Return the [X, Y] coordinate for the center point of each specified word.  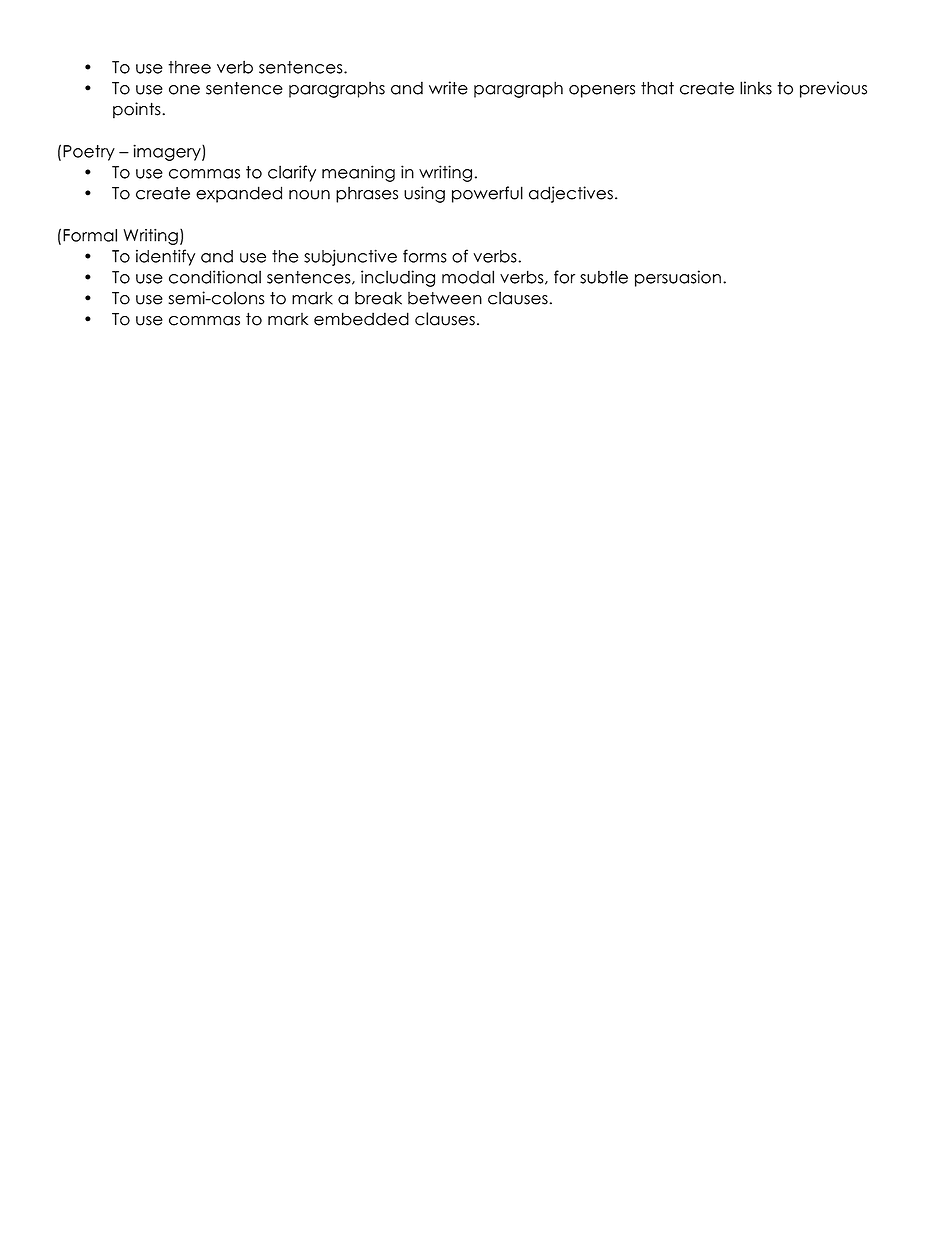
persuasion [678, 278]
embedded [361, 319]
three [189, 67]
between [445, 298]
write [448, 88]
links [756, 88]
